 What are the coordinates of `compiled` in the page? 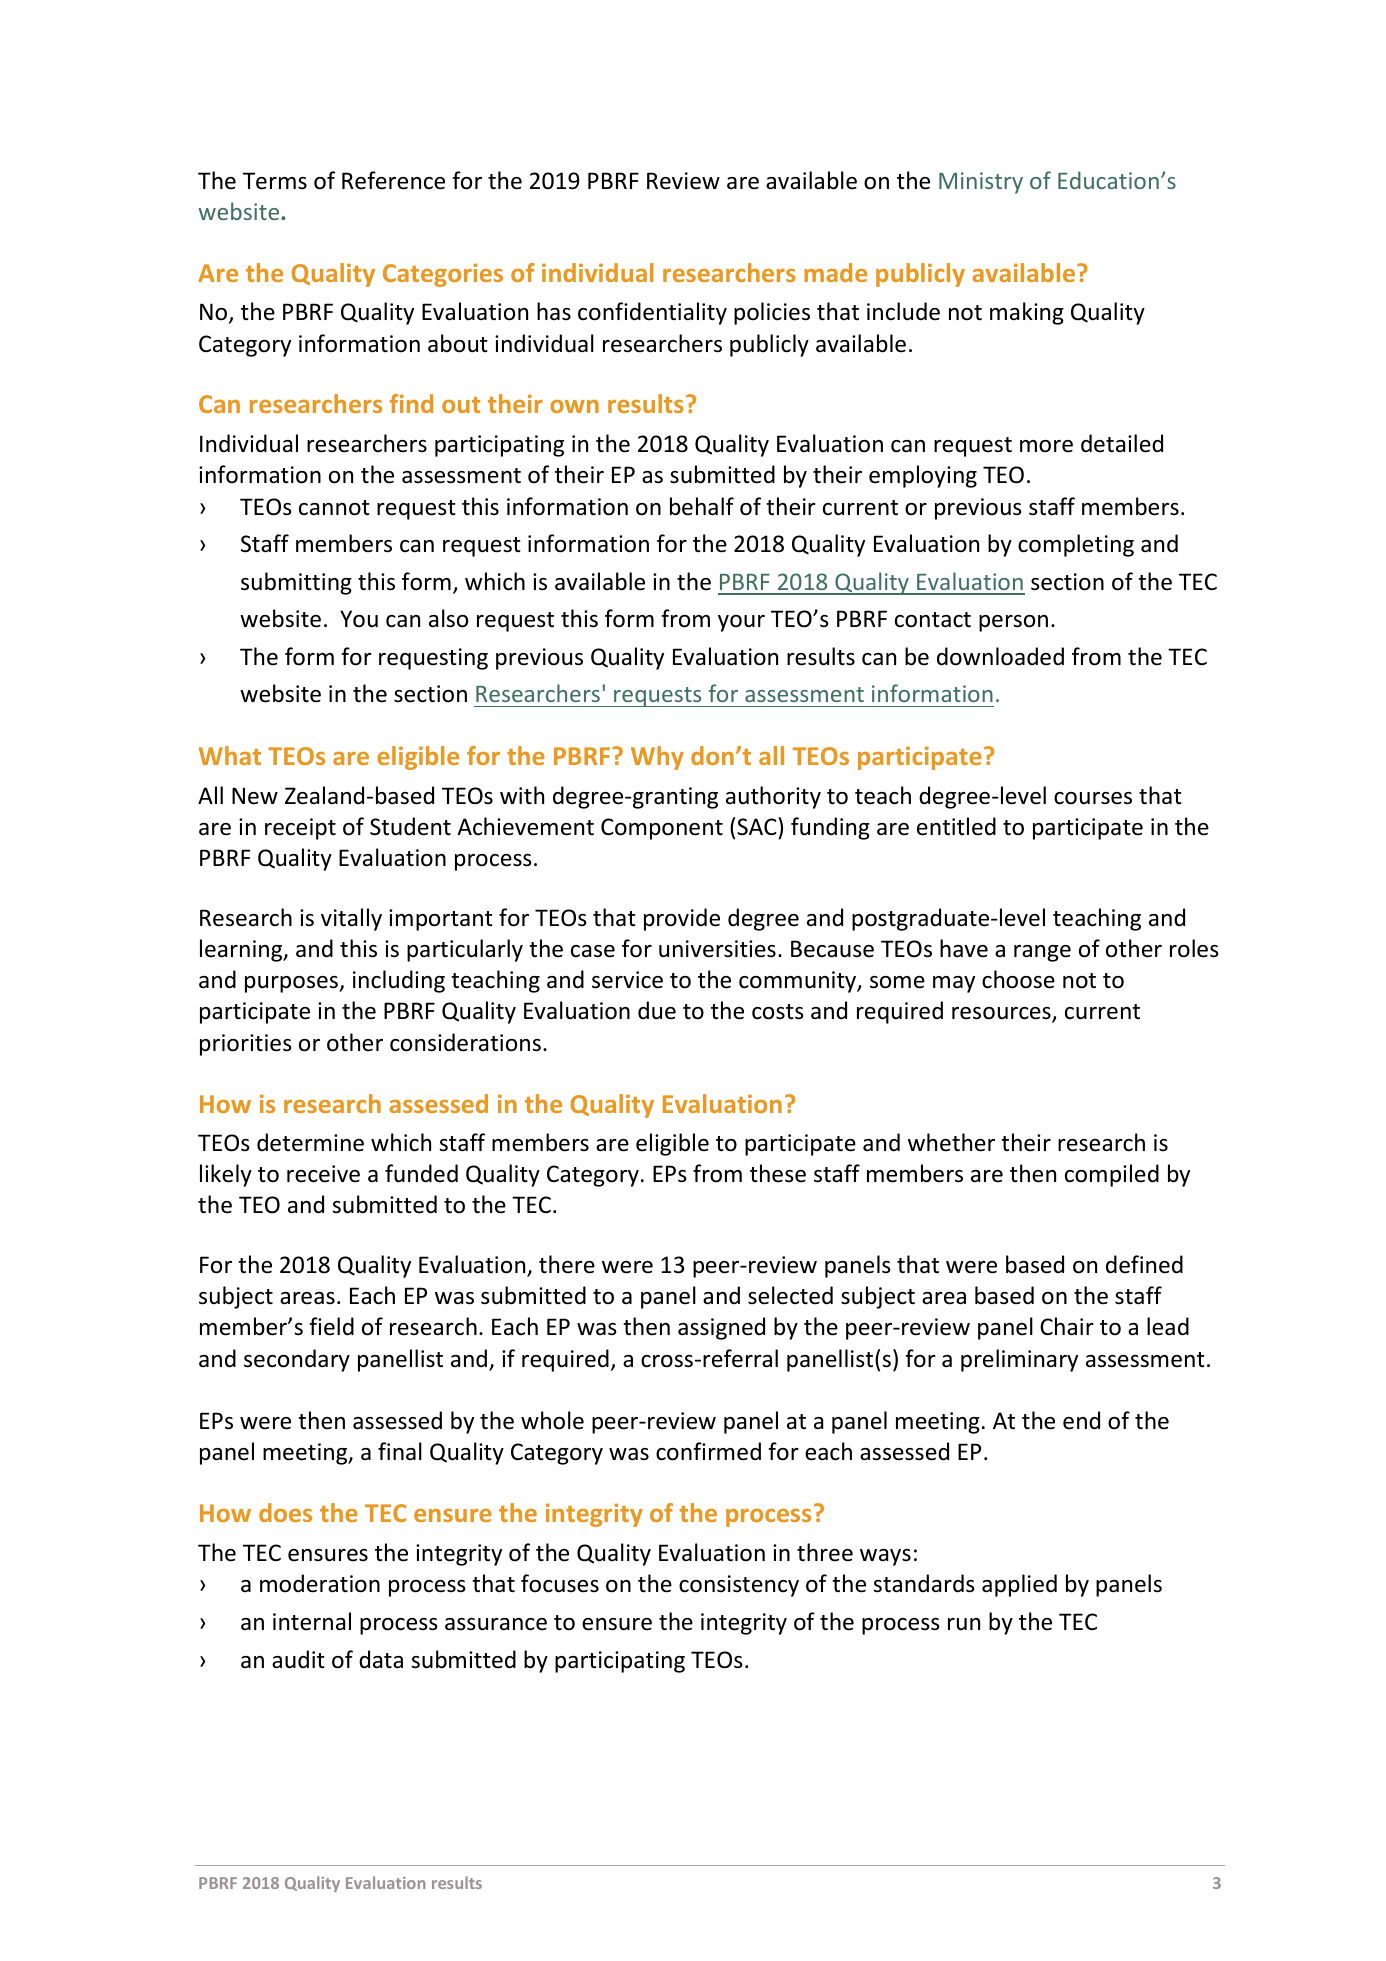 It's located at (1112, 1175).
